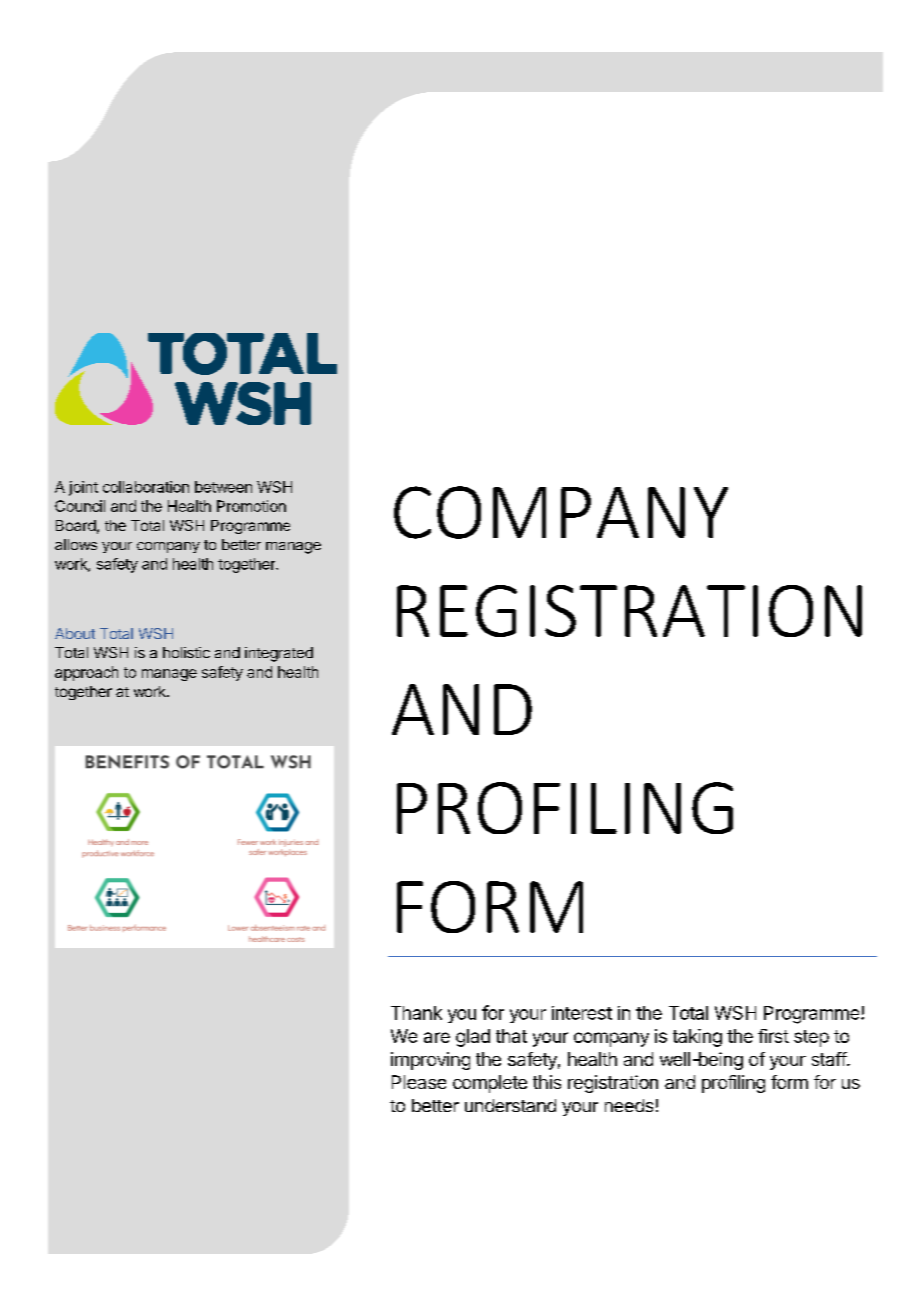  I want to click on interest, so click(582, 1013).
